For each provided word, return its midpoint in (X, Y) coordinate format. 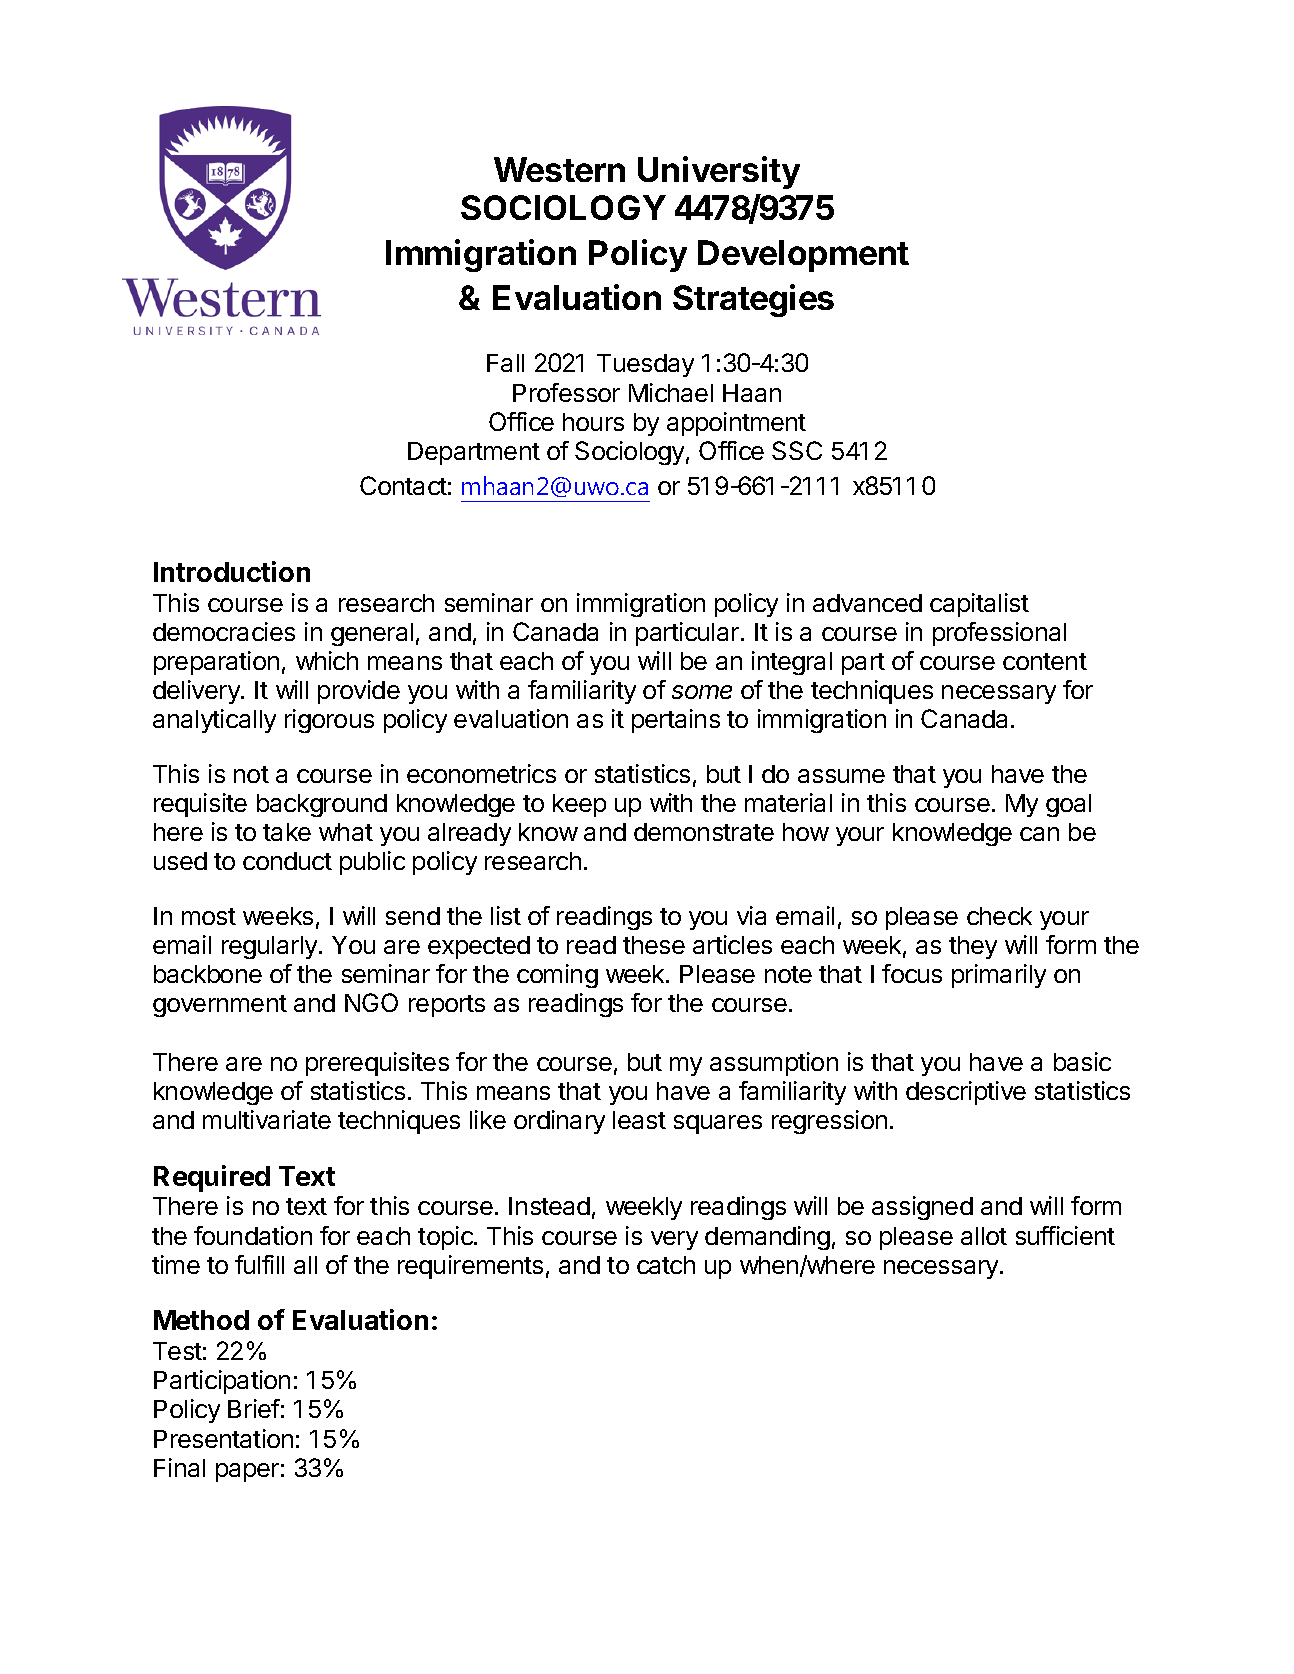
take (287, 832)
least (639, 1120)
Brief (254, 1408)
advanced (867, 603)
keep (579, 805)
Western (559, 169)
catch (666, 1265)
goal (1068, 805)
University (719, 172)
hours (593, 422)
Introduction (232, 571)
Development (803, 256)
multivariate (267, 1119)
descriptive (966, 1093)
